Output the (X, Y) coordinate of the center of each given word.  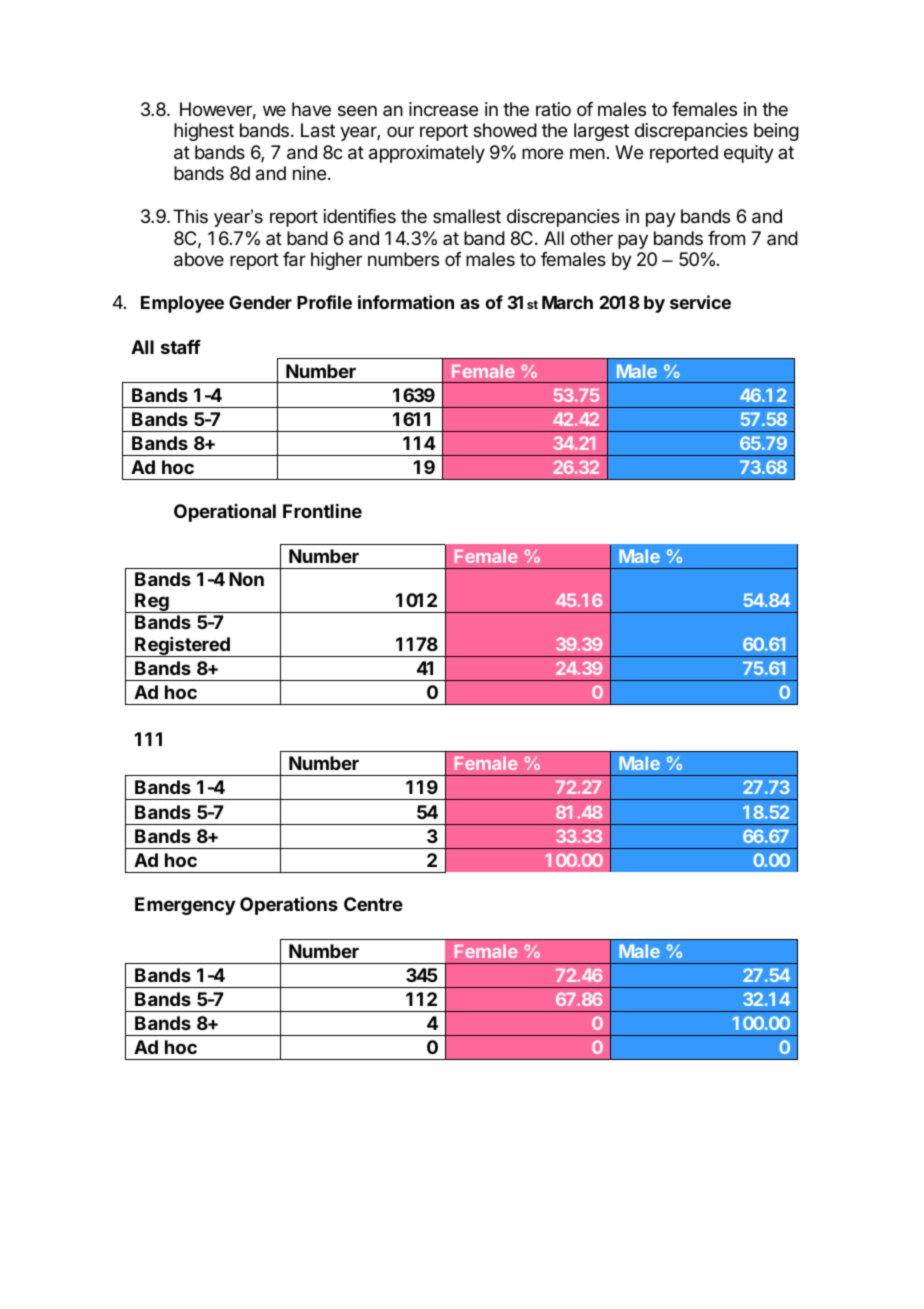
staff (181, 347)
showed (505, 130)
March (567, 302)
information (406, 302)
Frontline (322, 510)
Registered (182, 647)
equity (749, 154)
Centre (373, 904)
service (700, 302)
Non (246, 579)
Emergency (185, 906)
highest (204, 132)
